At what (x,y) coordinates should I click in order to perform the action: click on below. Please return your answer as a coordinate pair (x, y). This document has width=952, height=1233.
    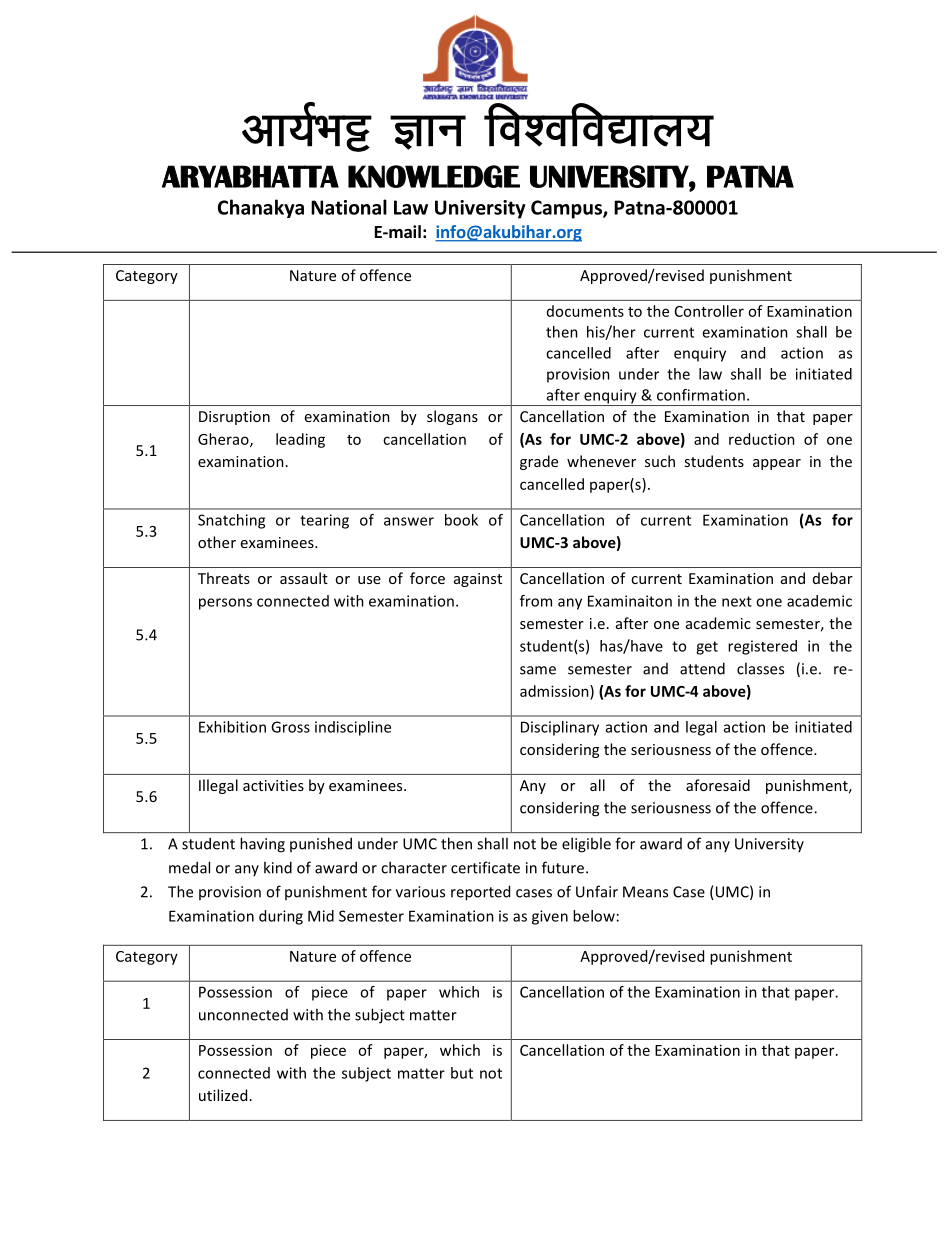
    Looking at the image, I should click on (594, 916).
